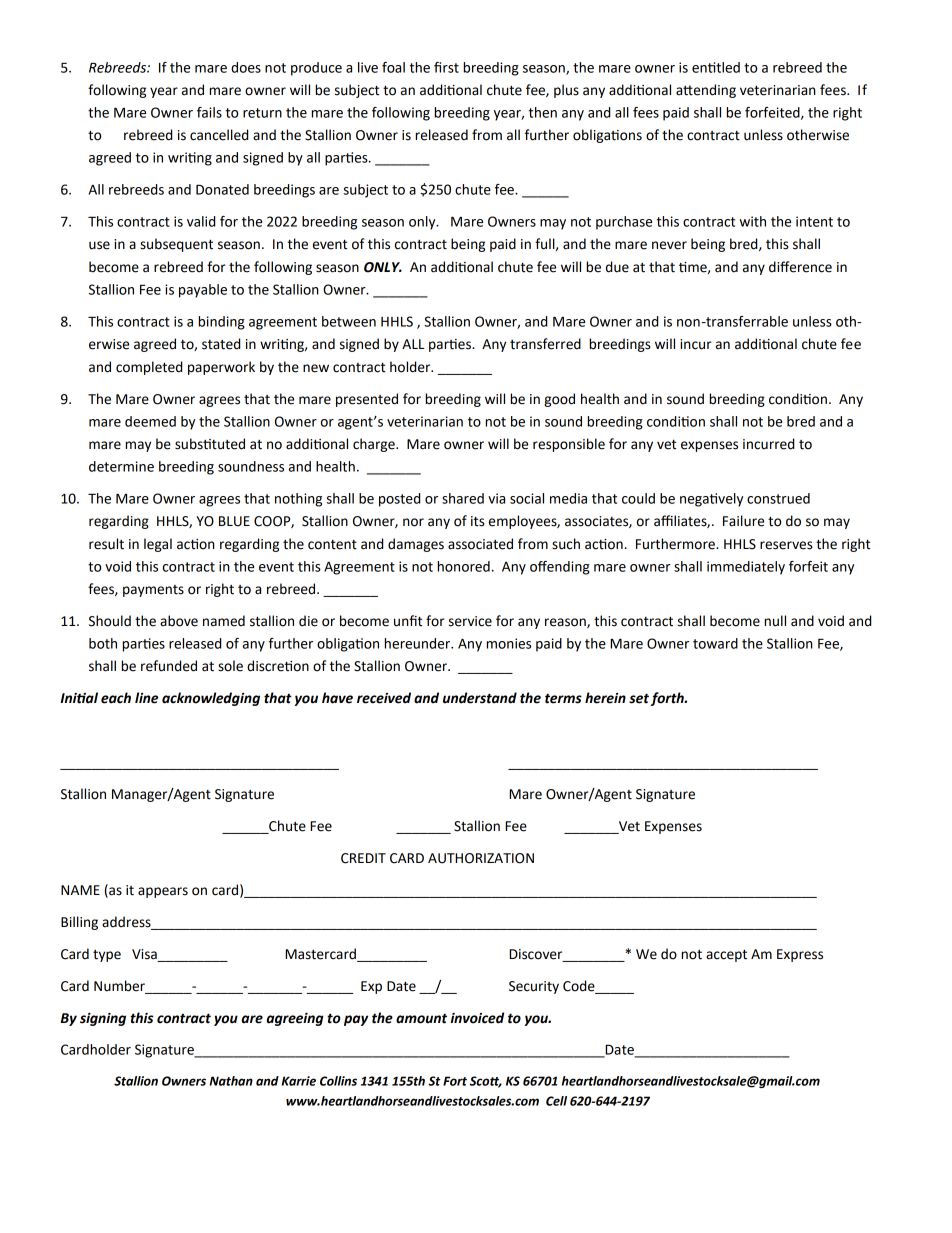 Image resolution: width=952 pixels, height=1233 pixels. Describe the element at coordinates (446, 67) in the image. I see `first` at that location.
